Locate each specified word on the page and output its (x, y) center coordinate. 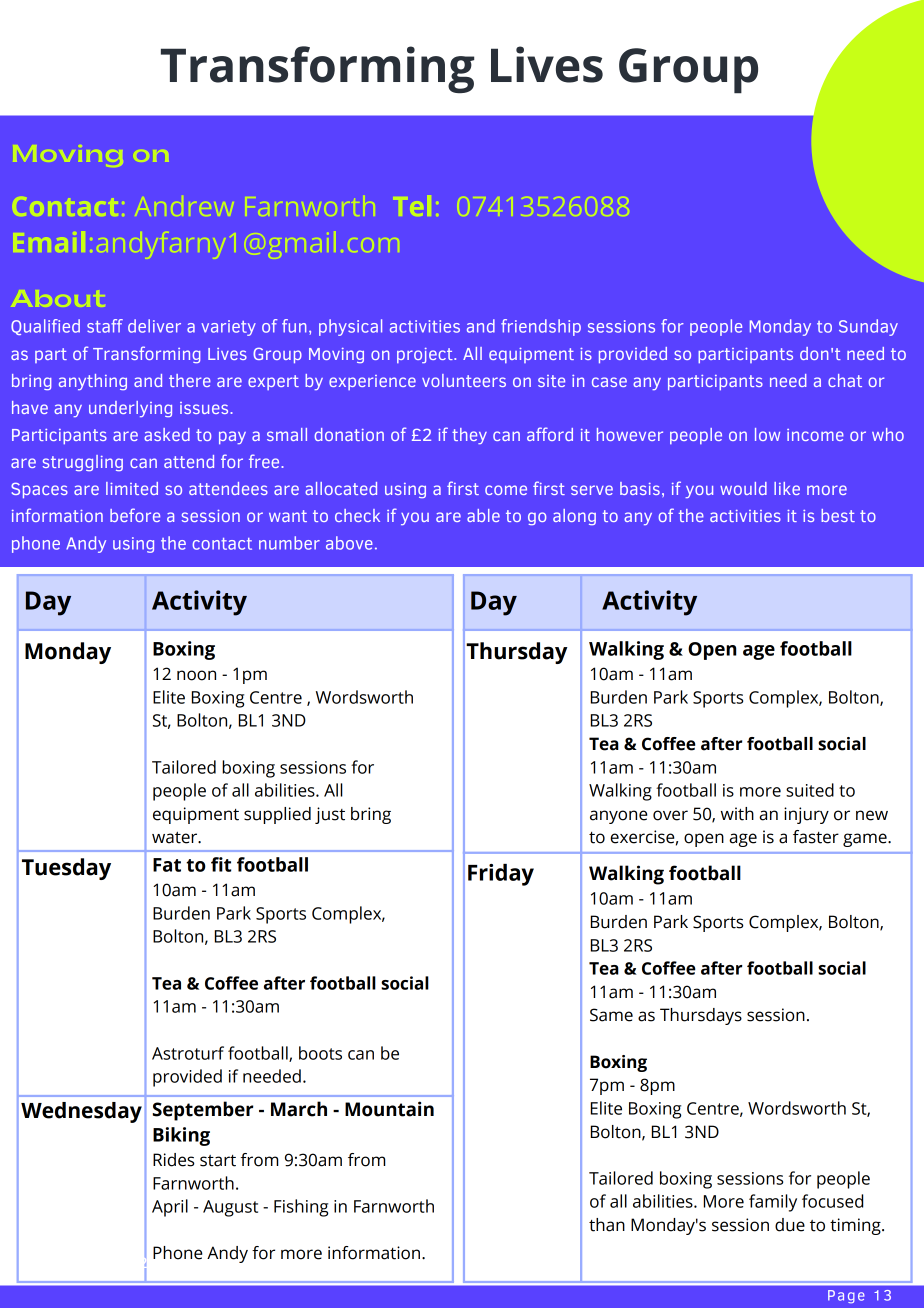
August (230, 1208)
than (607, 1225)
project (426, 355)
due (790, 1225)
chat (845, 380)
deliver (154, 326)
